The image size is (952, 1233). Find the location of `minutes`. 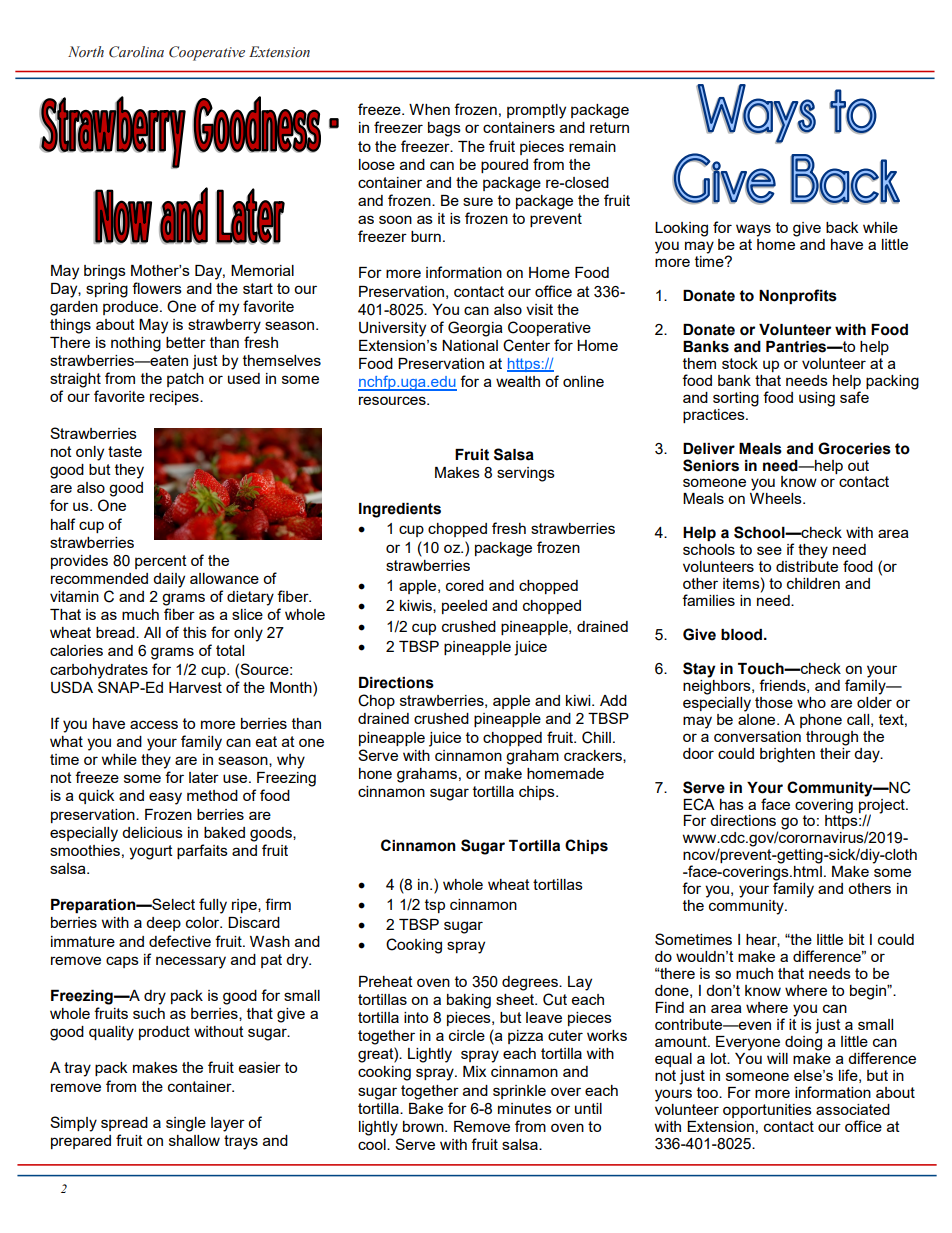

minutes is located at coordinates (525, 1108).
